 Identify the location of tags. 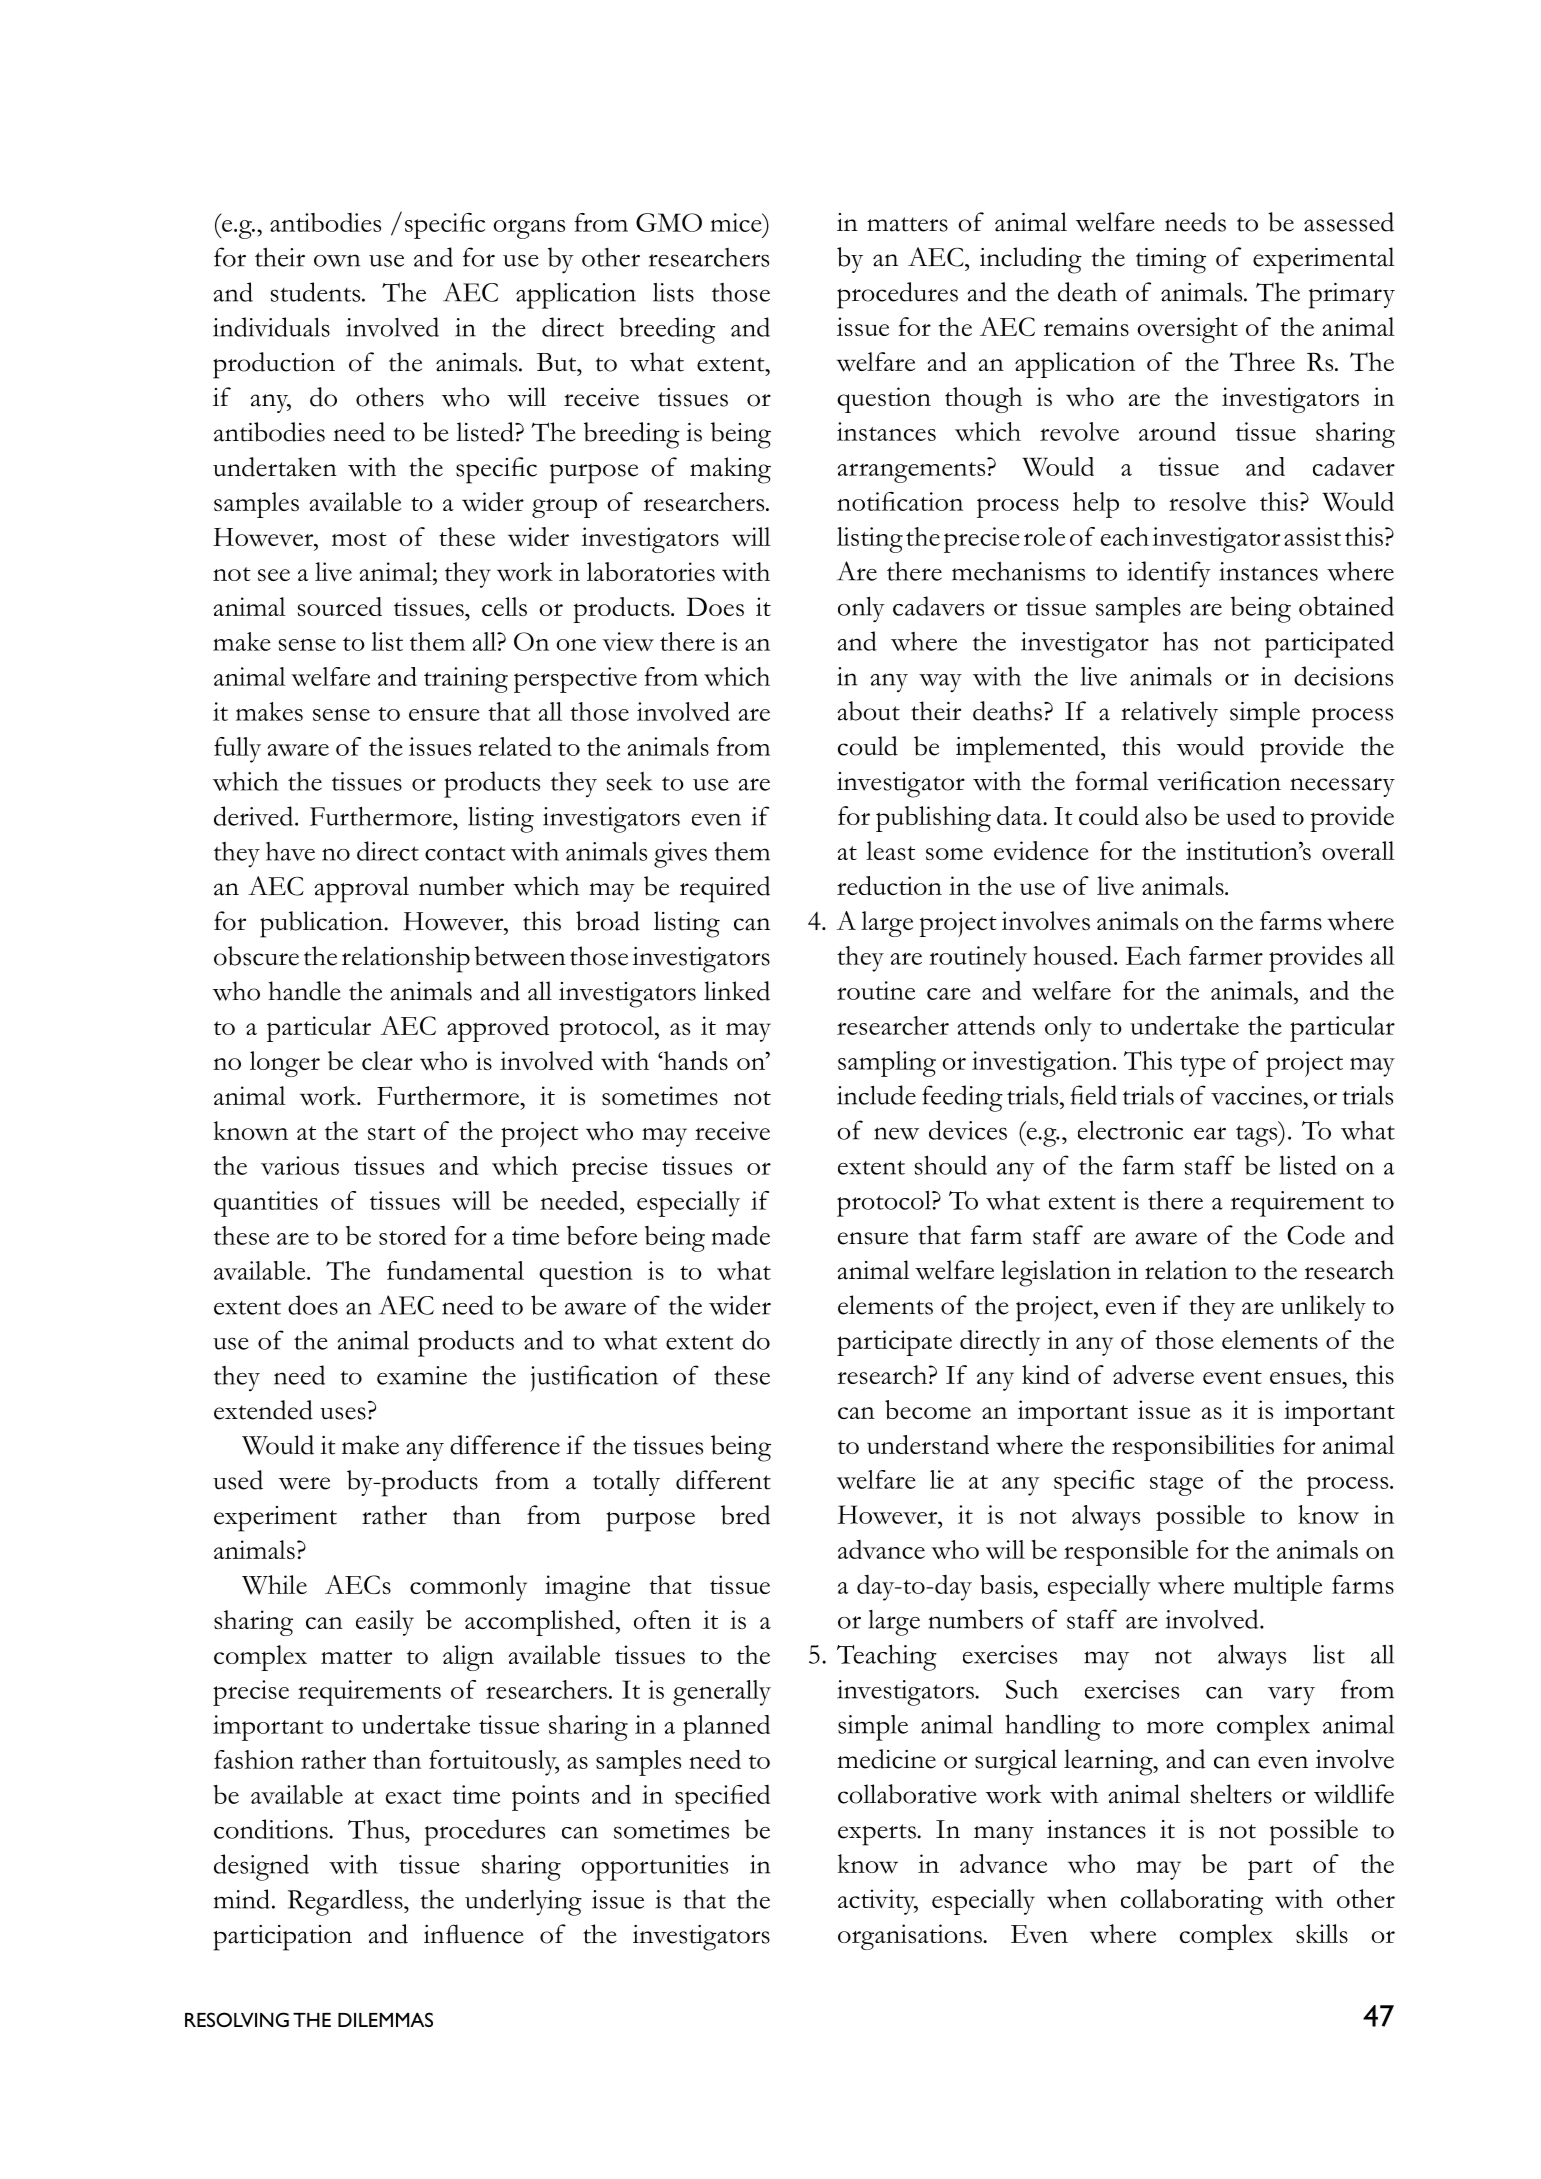
(1258, 1135).
